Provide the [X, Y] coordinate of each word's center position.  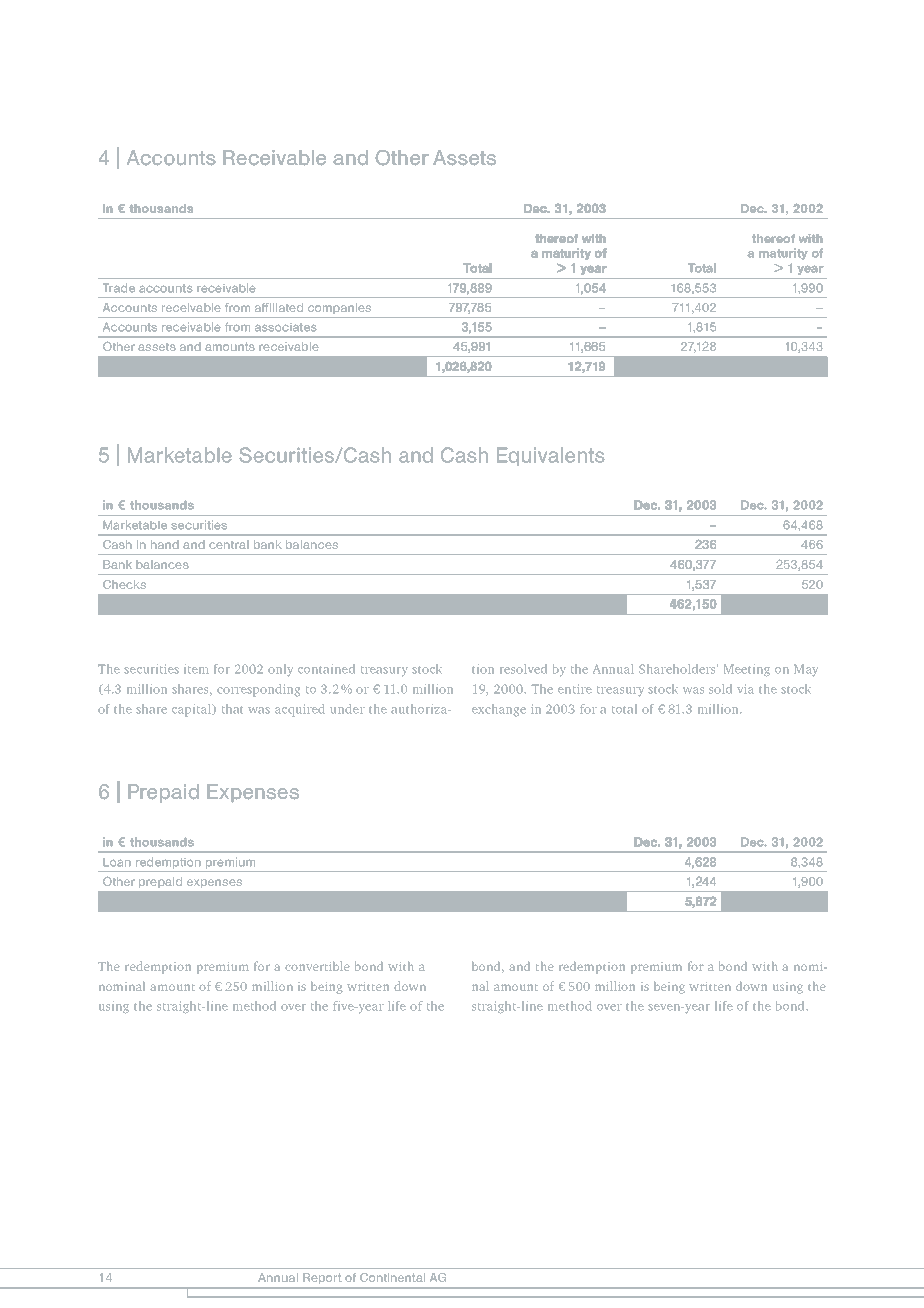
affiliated [279, 307]
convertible [317, 966]
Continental [392, 1277]
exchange [499, 710]
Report [322, 1278]
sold [720, 689]
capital [193, 710]
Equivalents [551, 456]
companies [339, 308]
